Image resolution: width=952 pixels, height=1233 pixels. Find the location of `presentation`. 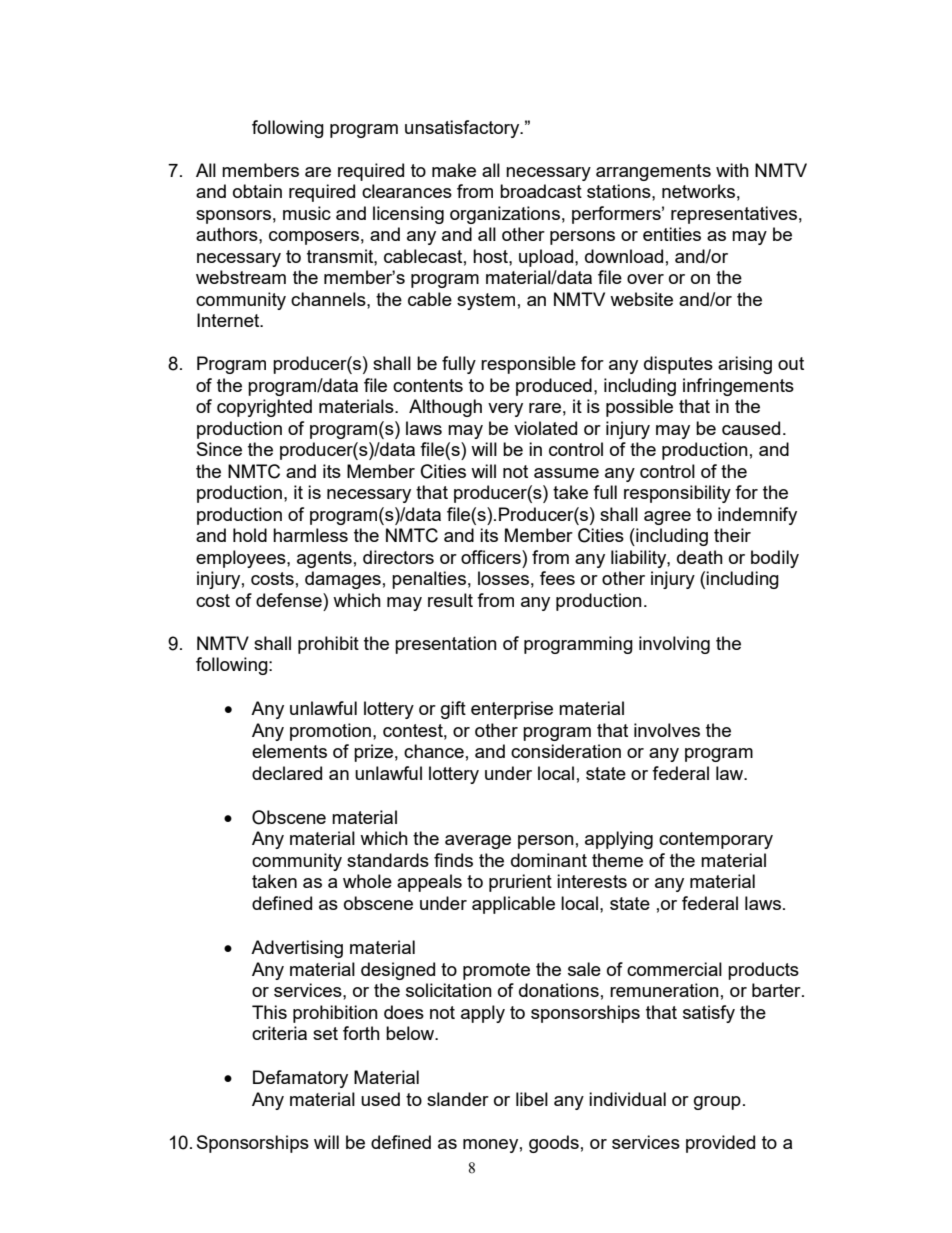

presentation is located at coordinates (446, 645).
